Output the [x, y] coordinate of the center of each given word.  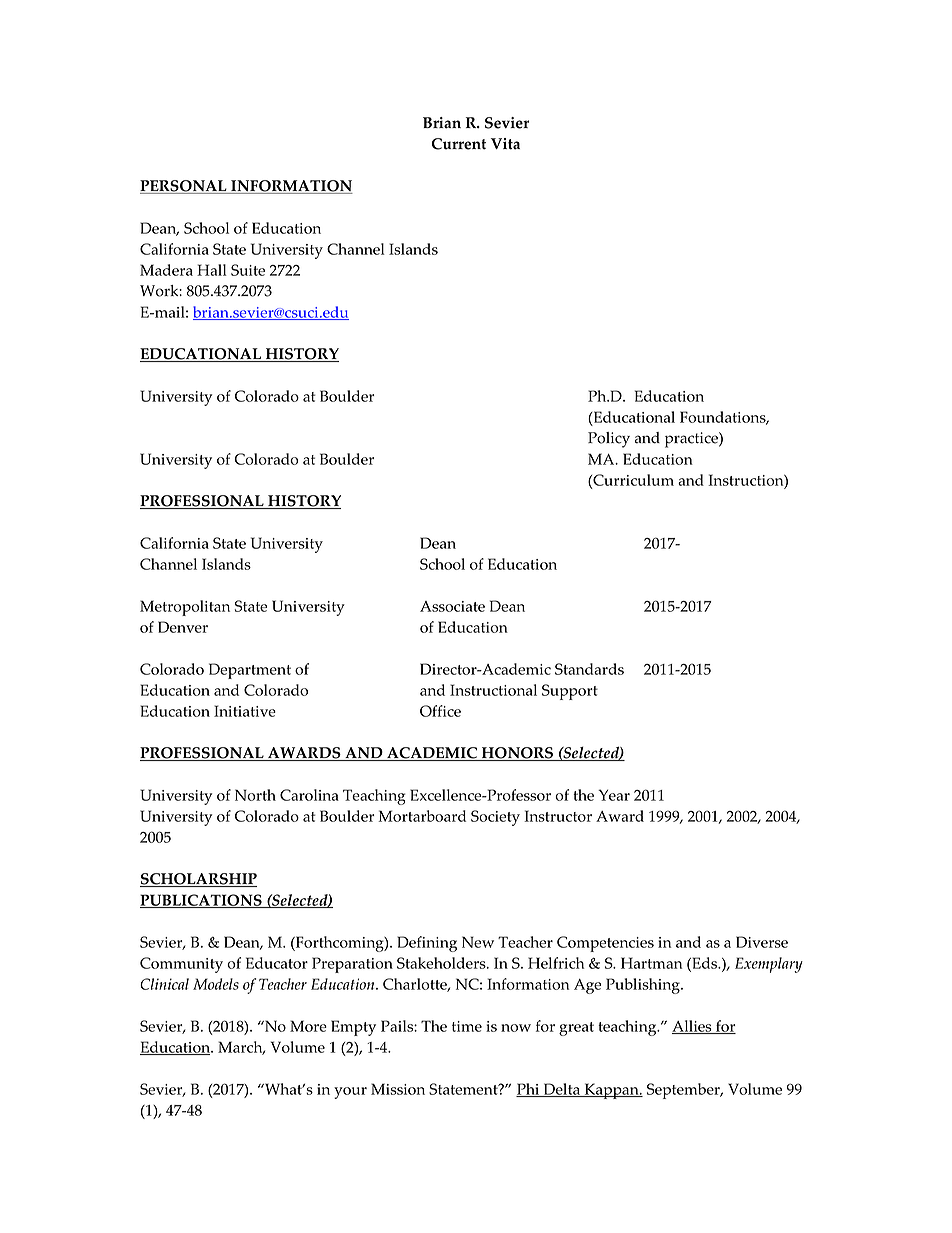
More [308, 1026]
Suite [248, 270]
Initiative [245, 711]
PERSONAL [184, 187]
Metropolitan [185, 608]
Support [570, 692]
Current [459, 144]
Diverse [762, 942]
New [478, 942]
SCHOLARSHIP [198, 880]
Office [440, 711]
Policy [609, 440]
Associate [452, 606]
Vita [505, 144]
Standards [589, 669]
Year [614, 795]
